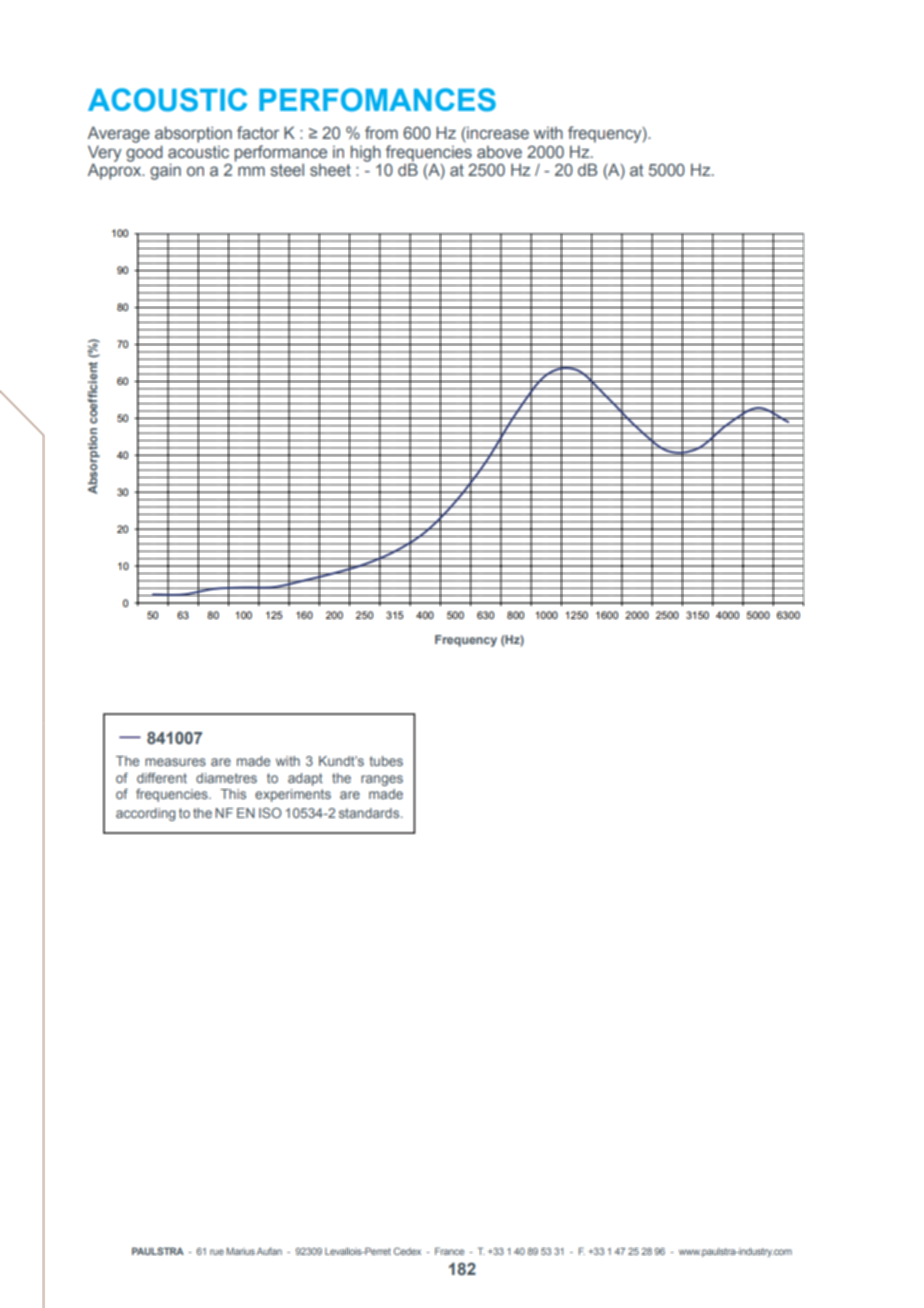 This screenshot has height=1308, width=924. Describe the element at coordinates (116, 171) in the screenshot. I see `Approx` at that location.
